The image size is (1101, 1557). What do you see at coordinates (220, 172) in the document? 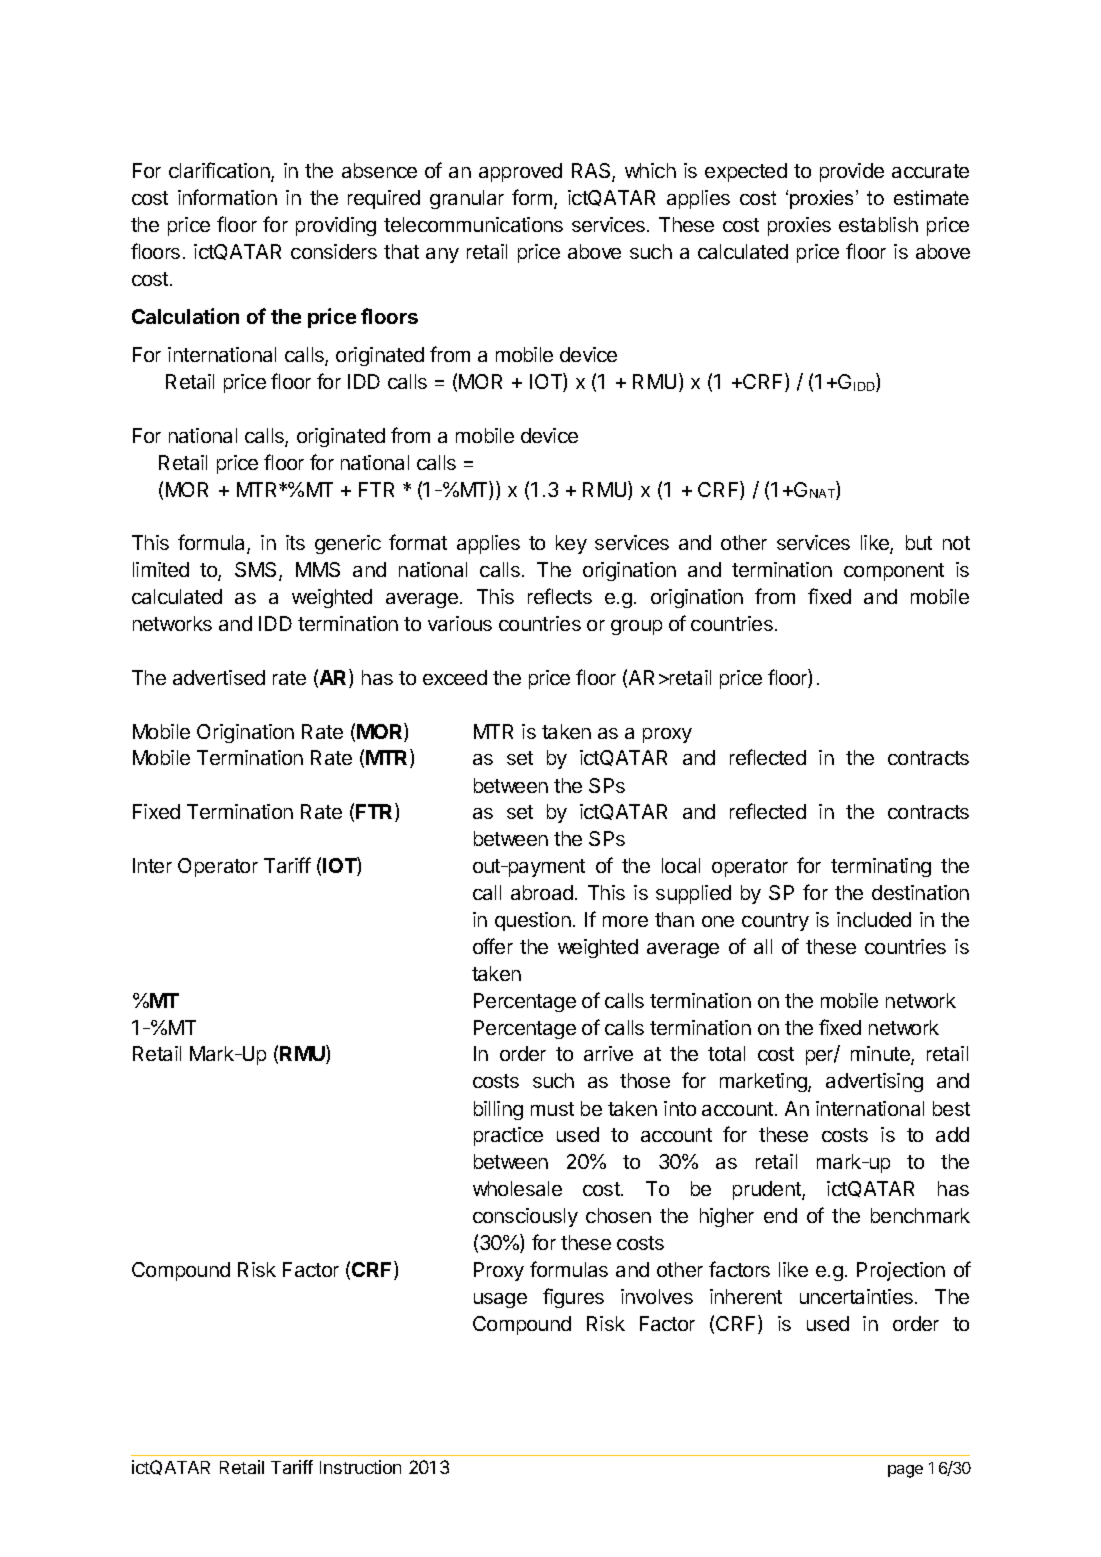
I see `clarification` at bounding box center [220, 172].
